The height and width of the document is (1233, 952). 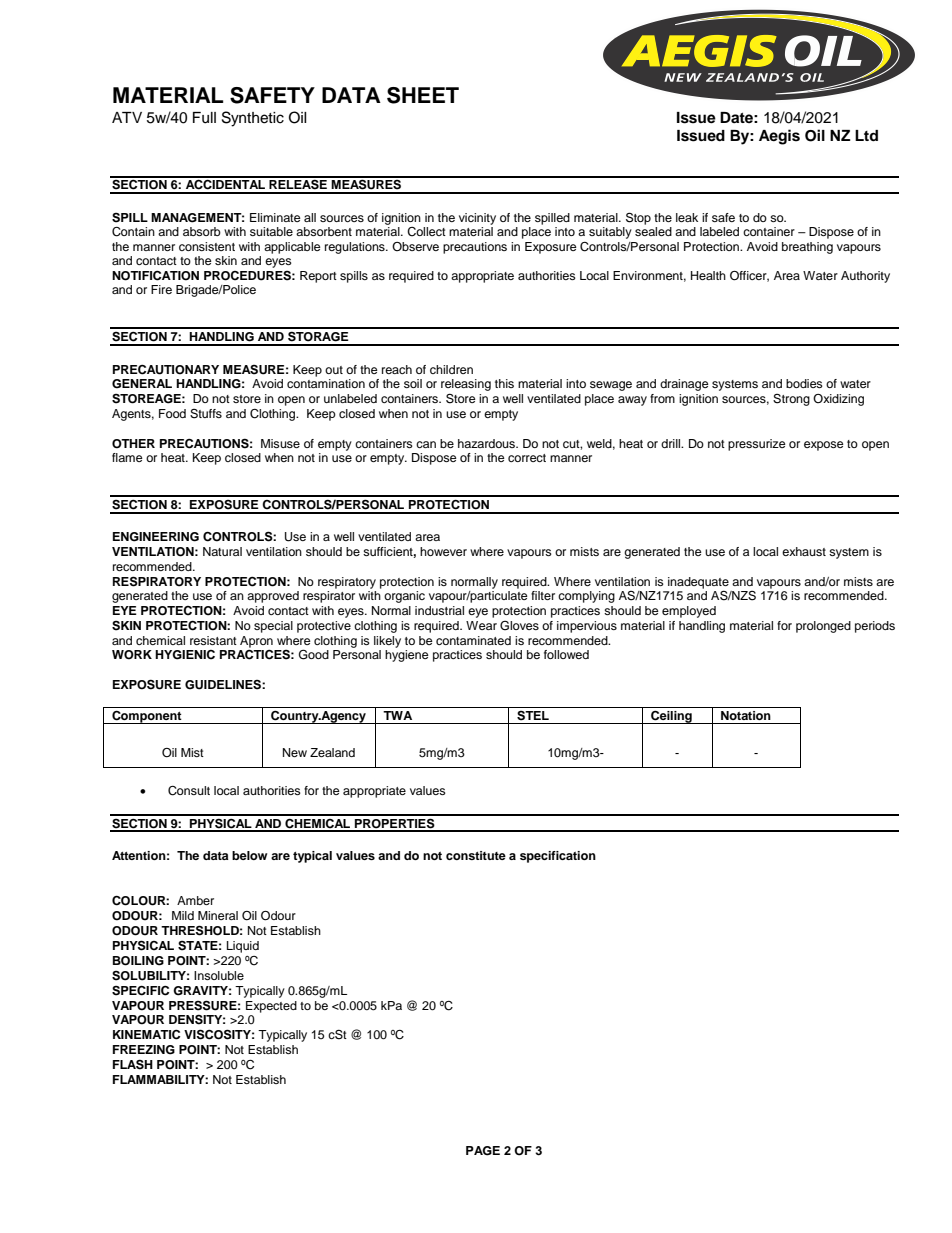 What do you see at coordinates (757, 445) in the document?
I see `pressurize` at bounding box center [757, 445].
